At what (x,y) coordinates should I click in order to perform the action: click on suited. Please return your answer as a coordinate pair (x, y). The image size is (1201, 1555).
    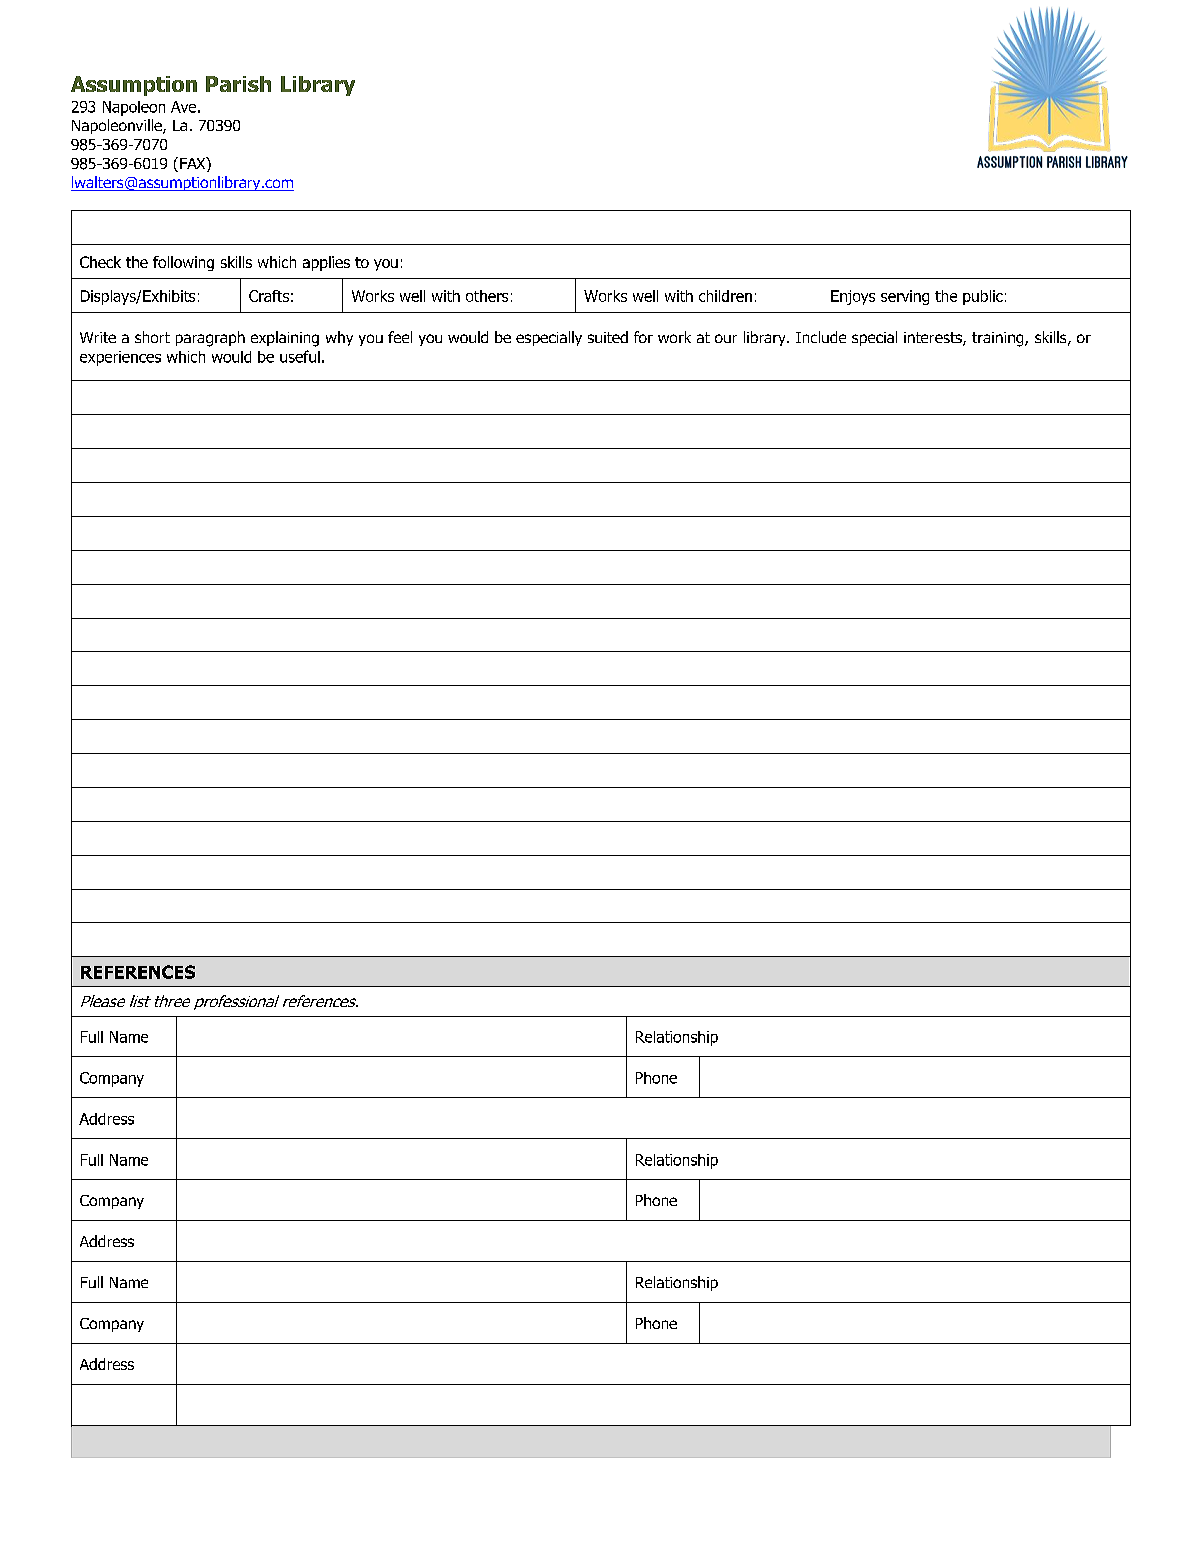
    Looking at the image, I should click on (608, 337).
